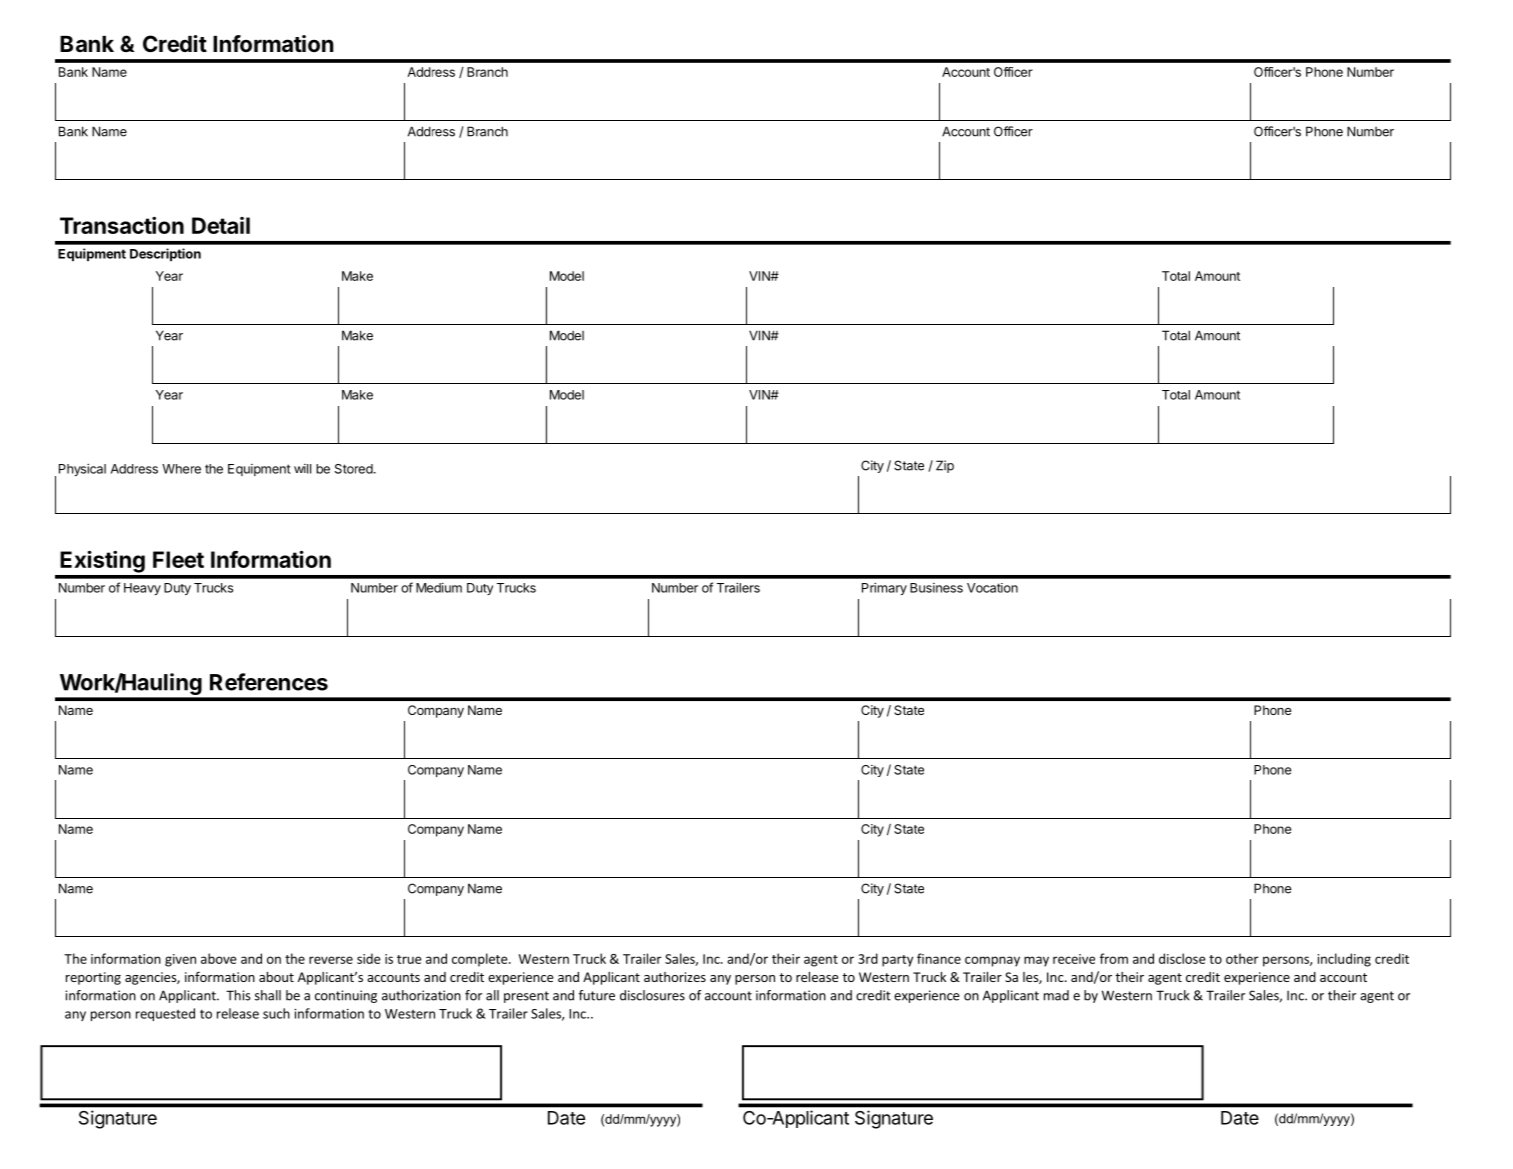 This screenshot has width=1513, height=1169. Describe the element at coordinates (142, 589) in the screenshot. I see `Heavy` at that location.
